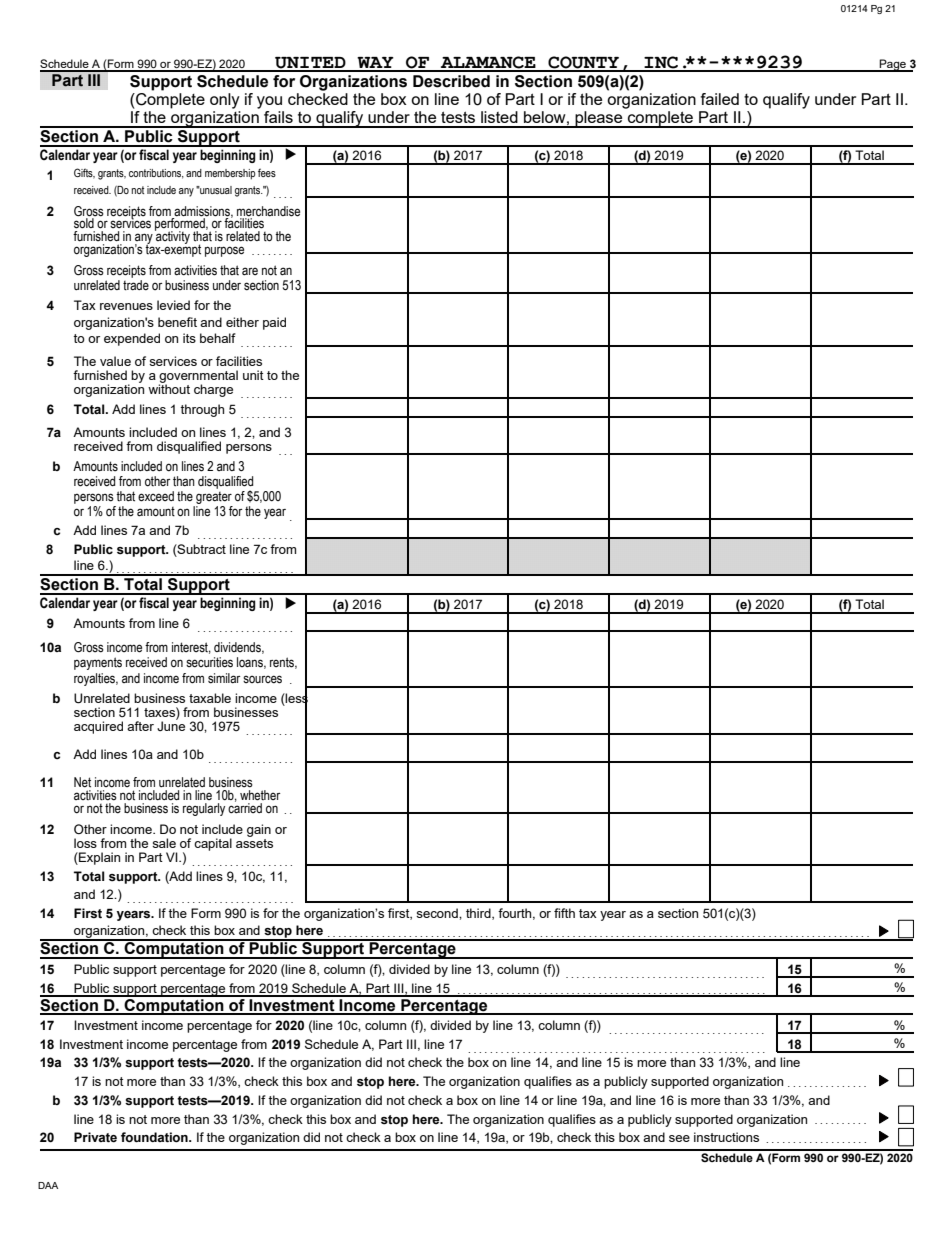  I want to click on Explain, so click(98, 858).
